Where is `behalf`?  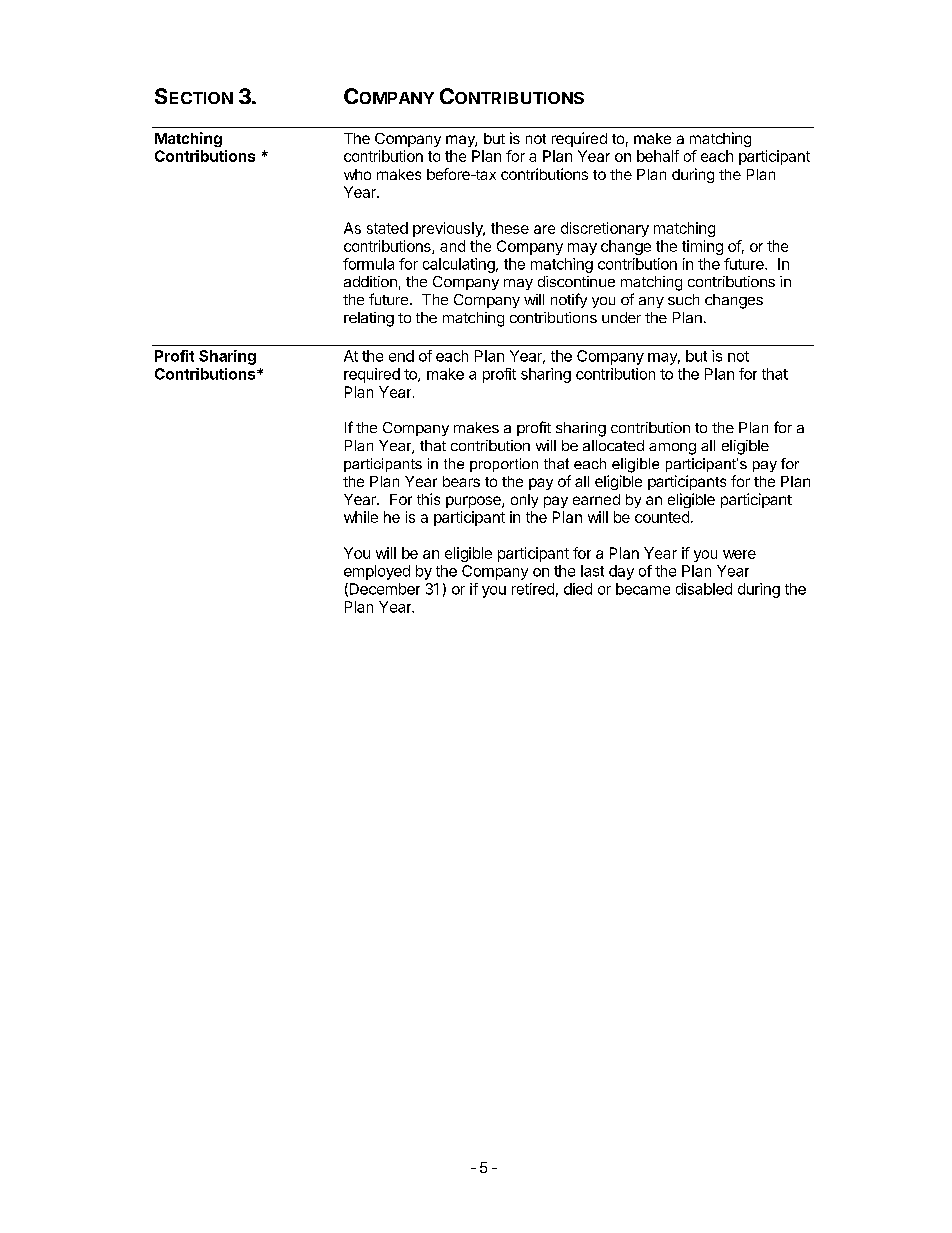 behalf is located at coordinates (658, 156).
